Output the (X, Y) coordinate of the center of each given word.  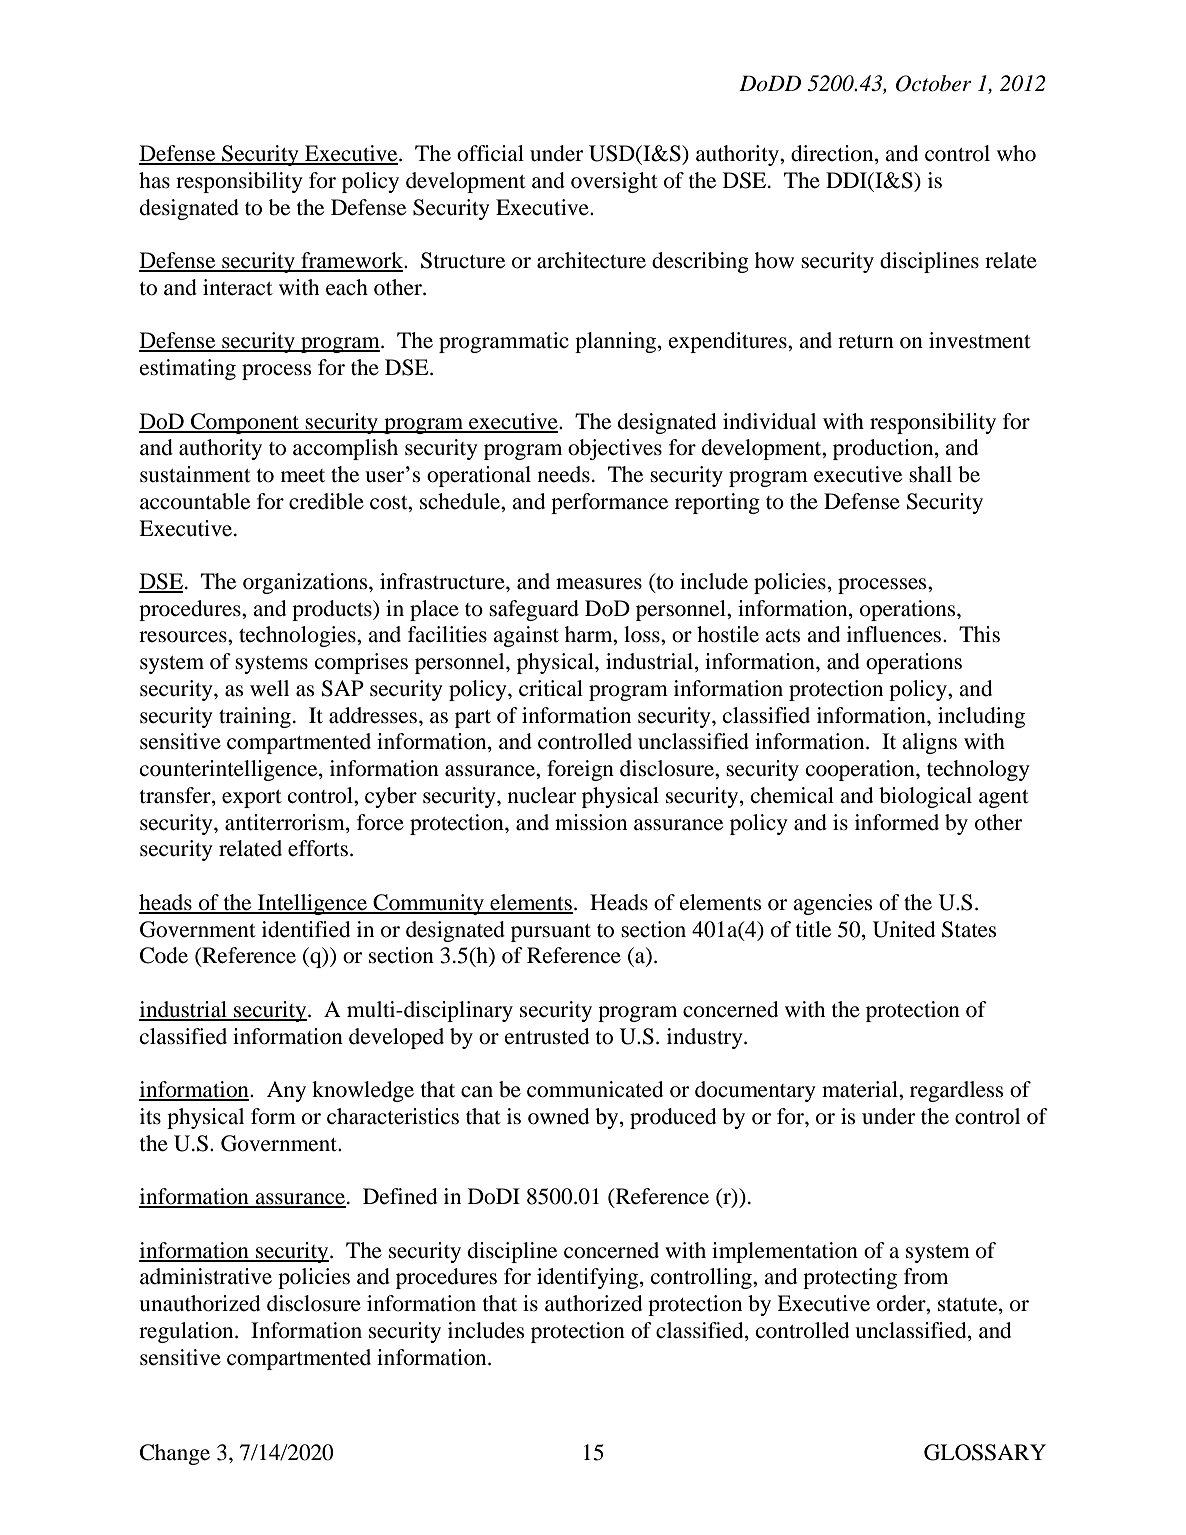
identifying (589, 1278)
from (926, 1276)
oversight (614, 182)
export (252, 799)
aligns (929, 743)
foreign (580, 770)
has (154, 180)
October (934, 83)
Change (175, 1454)
